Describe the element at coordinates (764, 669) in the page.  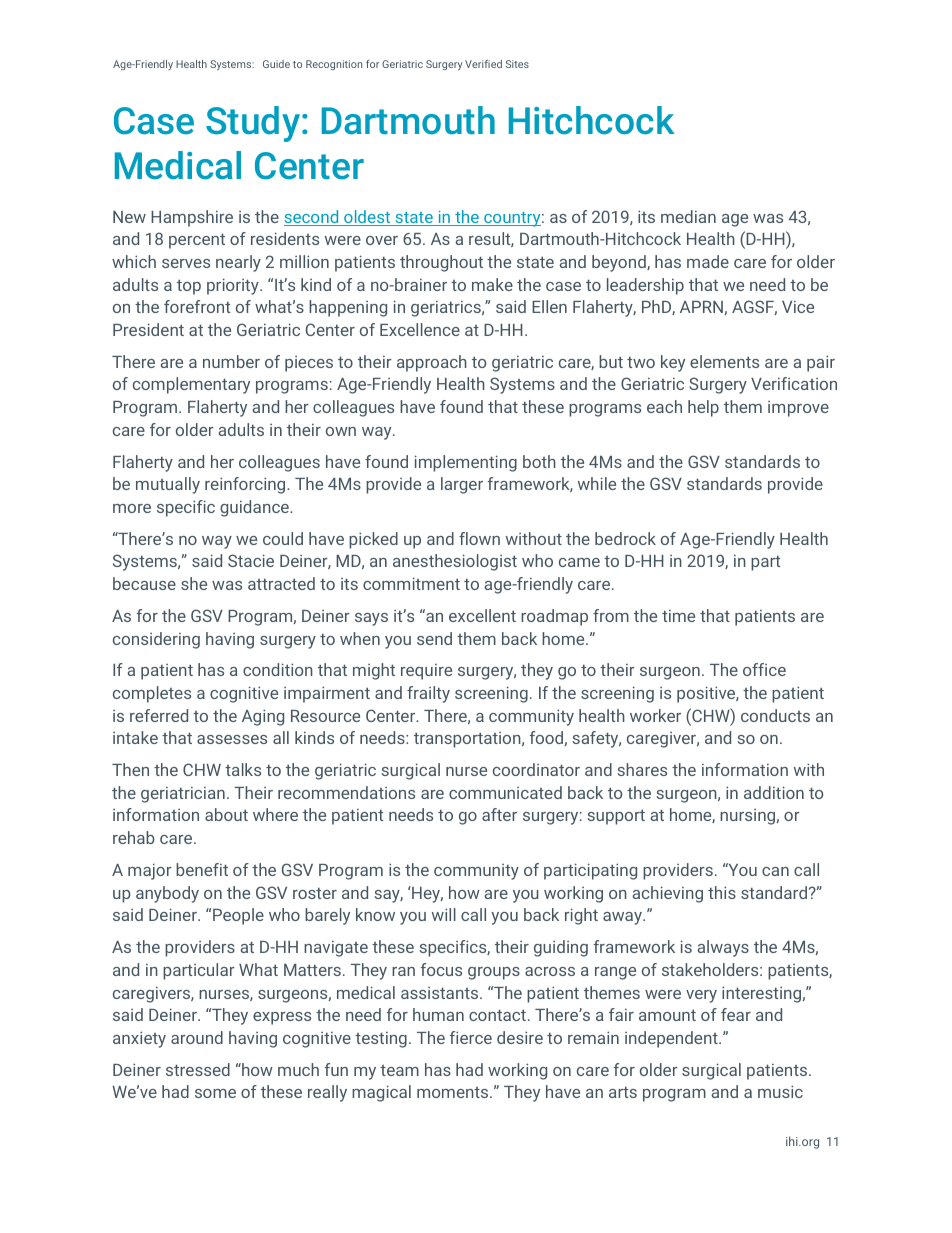
I see `office` at that location.
